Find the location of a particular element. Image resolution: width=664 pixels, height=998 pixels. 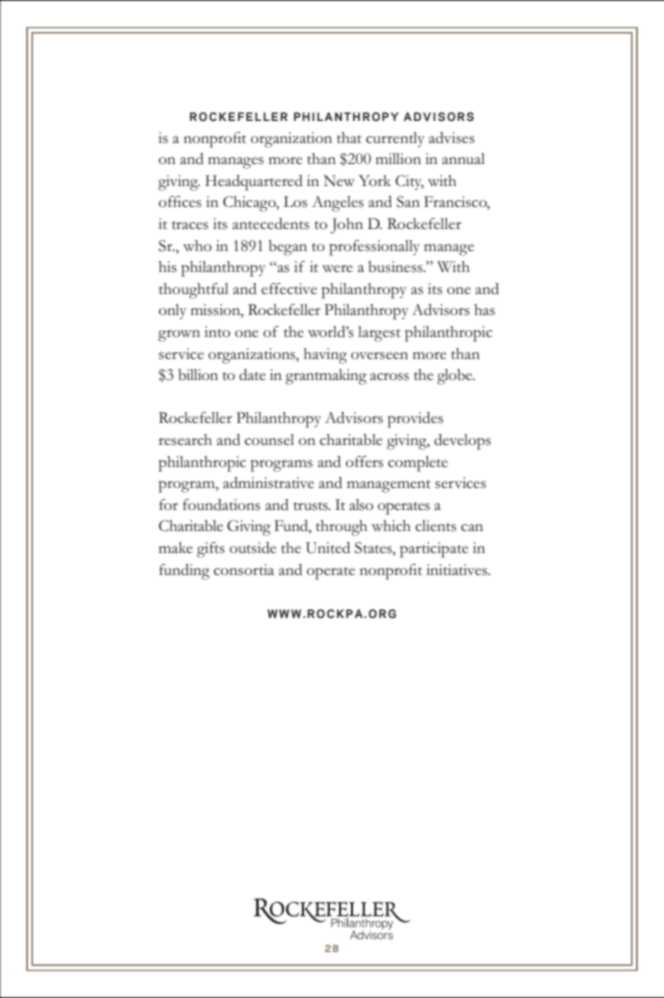

that is located at coordinates (349, 137).
